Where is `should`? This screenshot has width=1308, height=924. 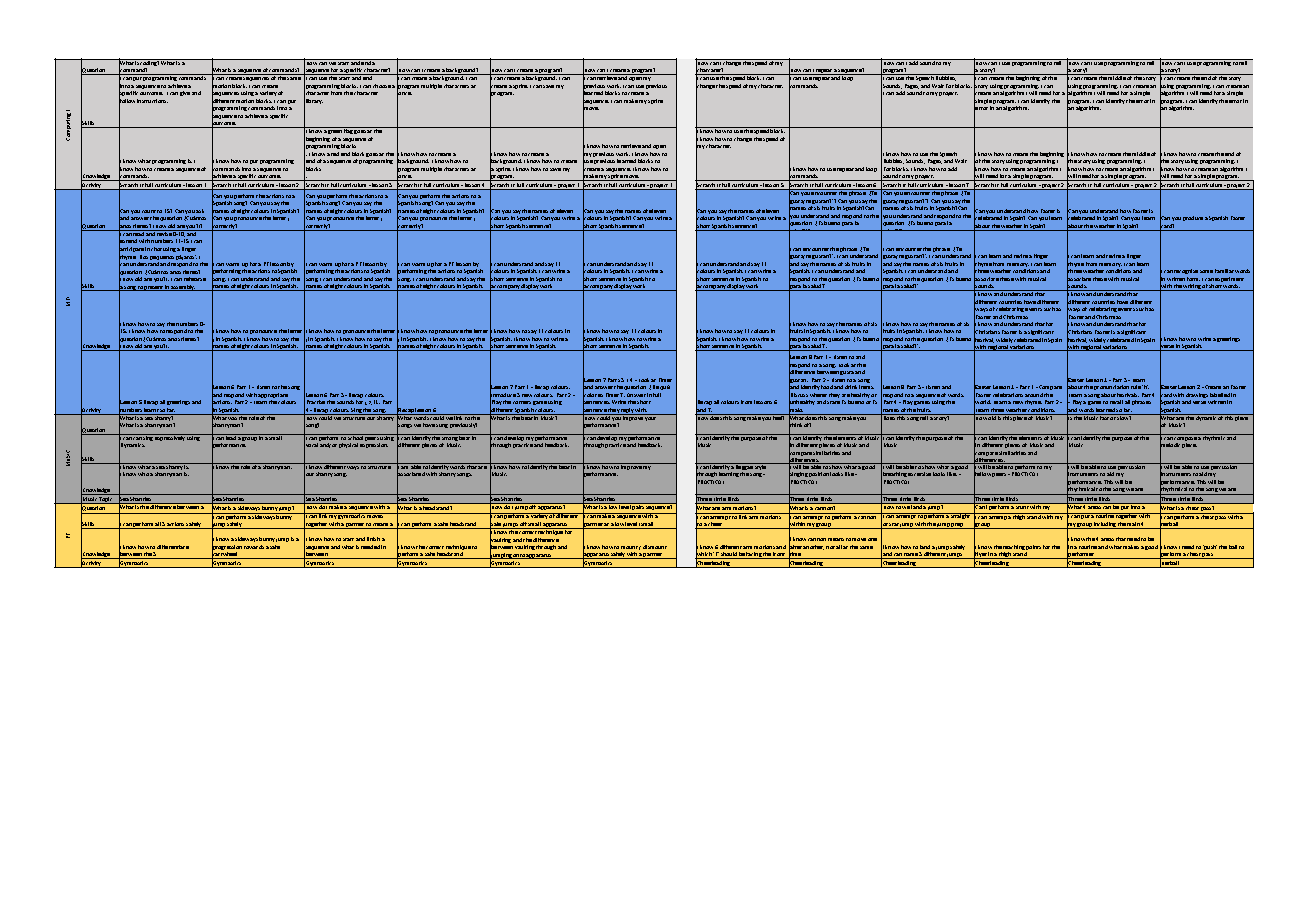
should is located at coordinates (729, 555).
